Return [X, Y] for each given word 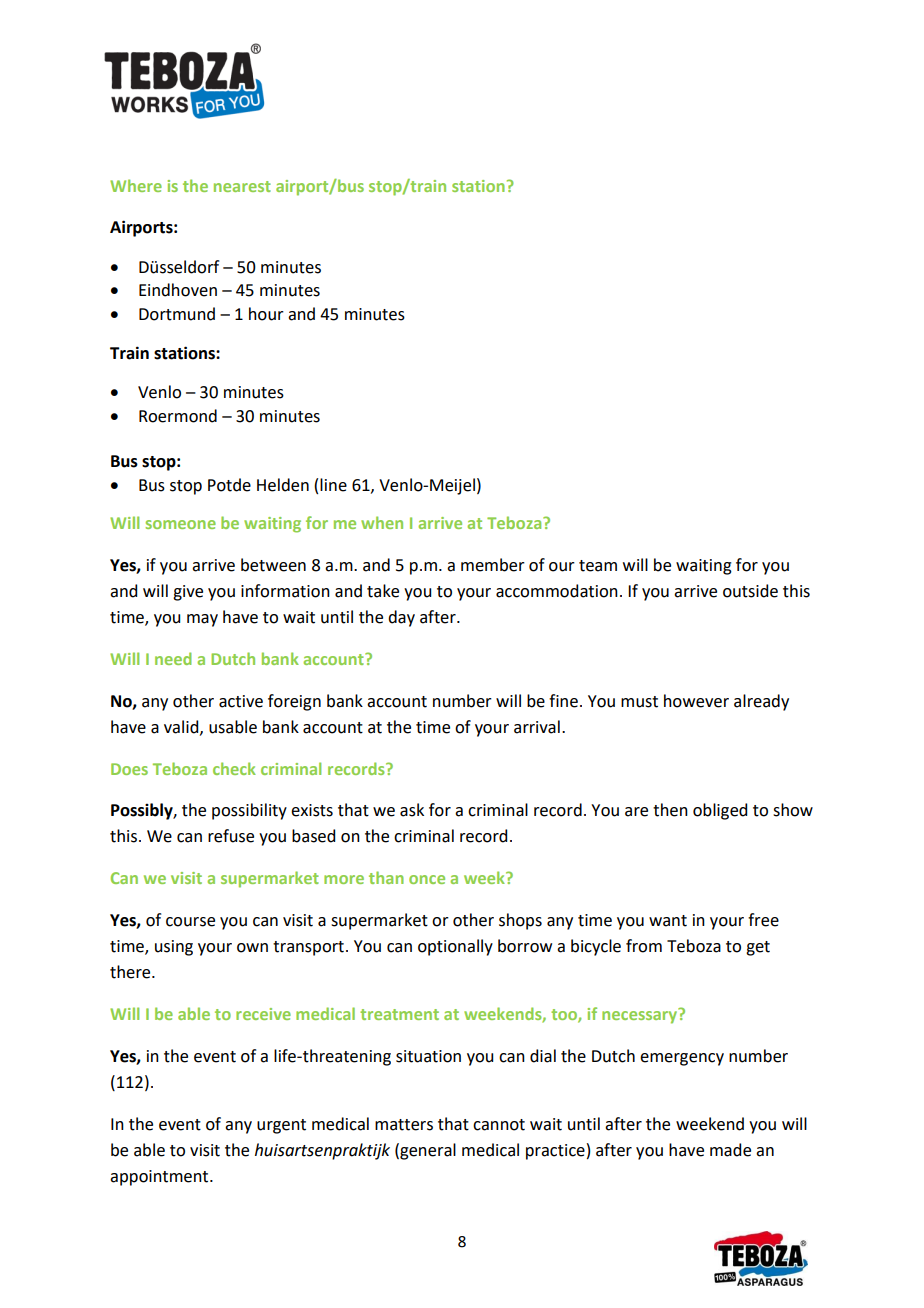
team [598, 566]
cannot [499, 1125]
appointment [160, 1178]
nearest [242, 186]
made [730, 1150]
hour [266, 314]
